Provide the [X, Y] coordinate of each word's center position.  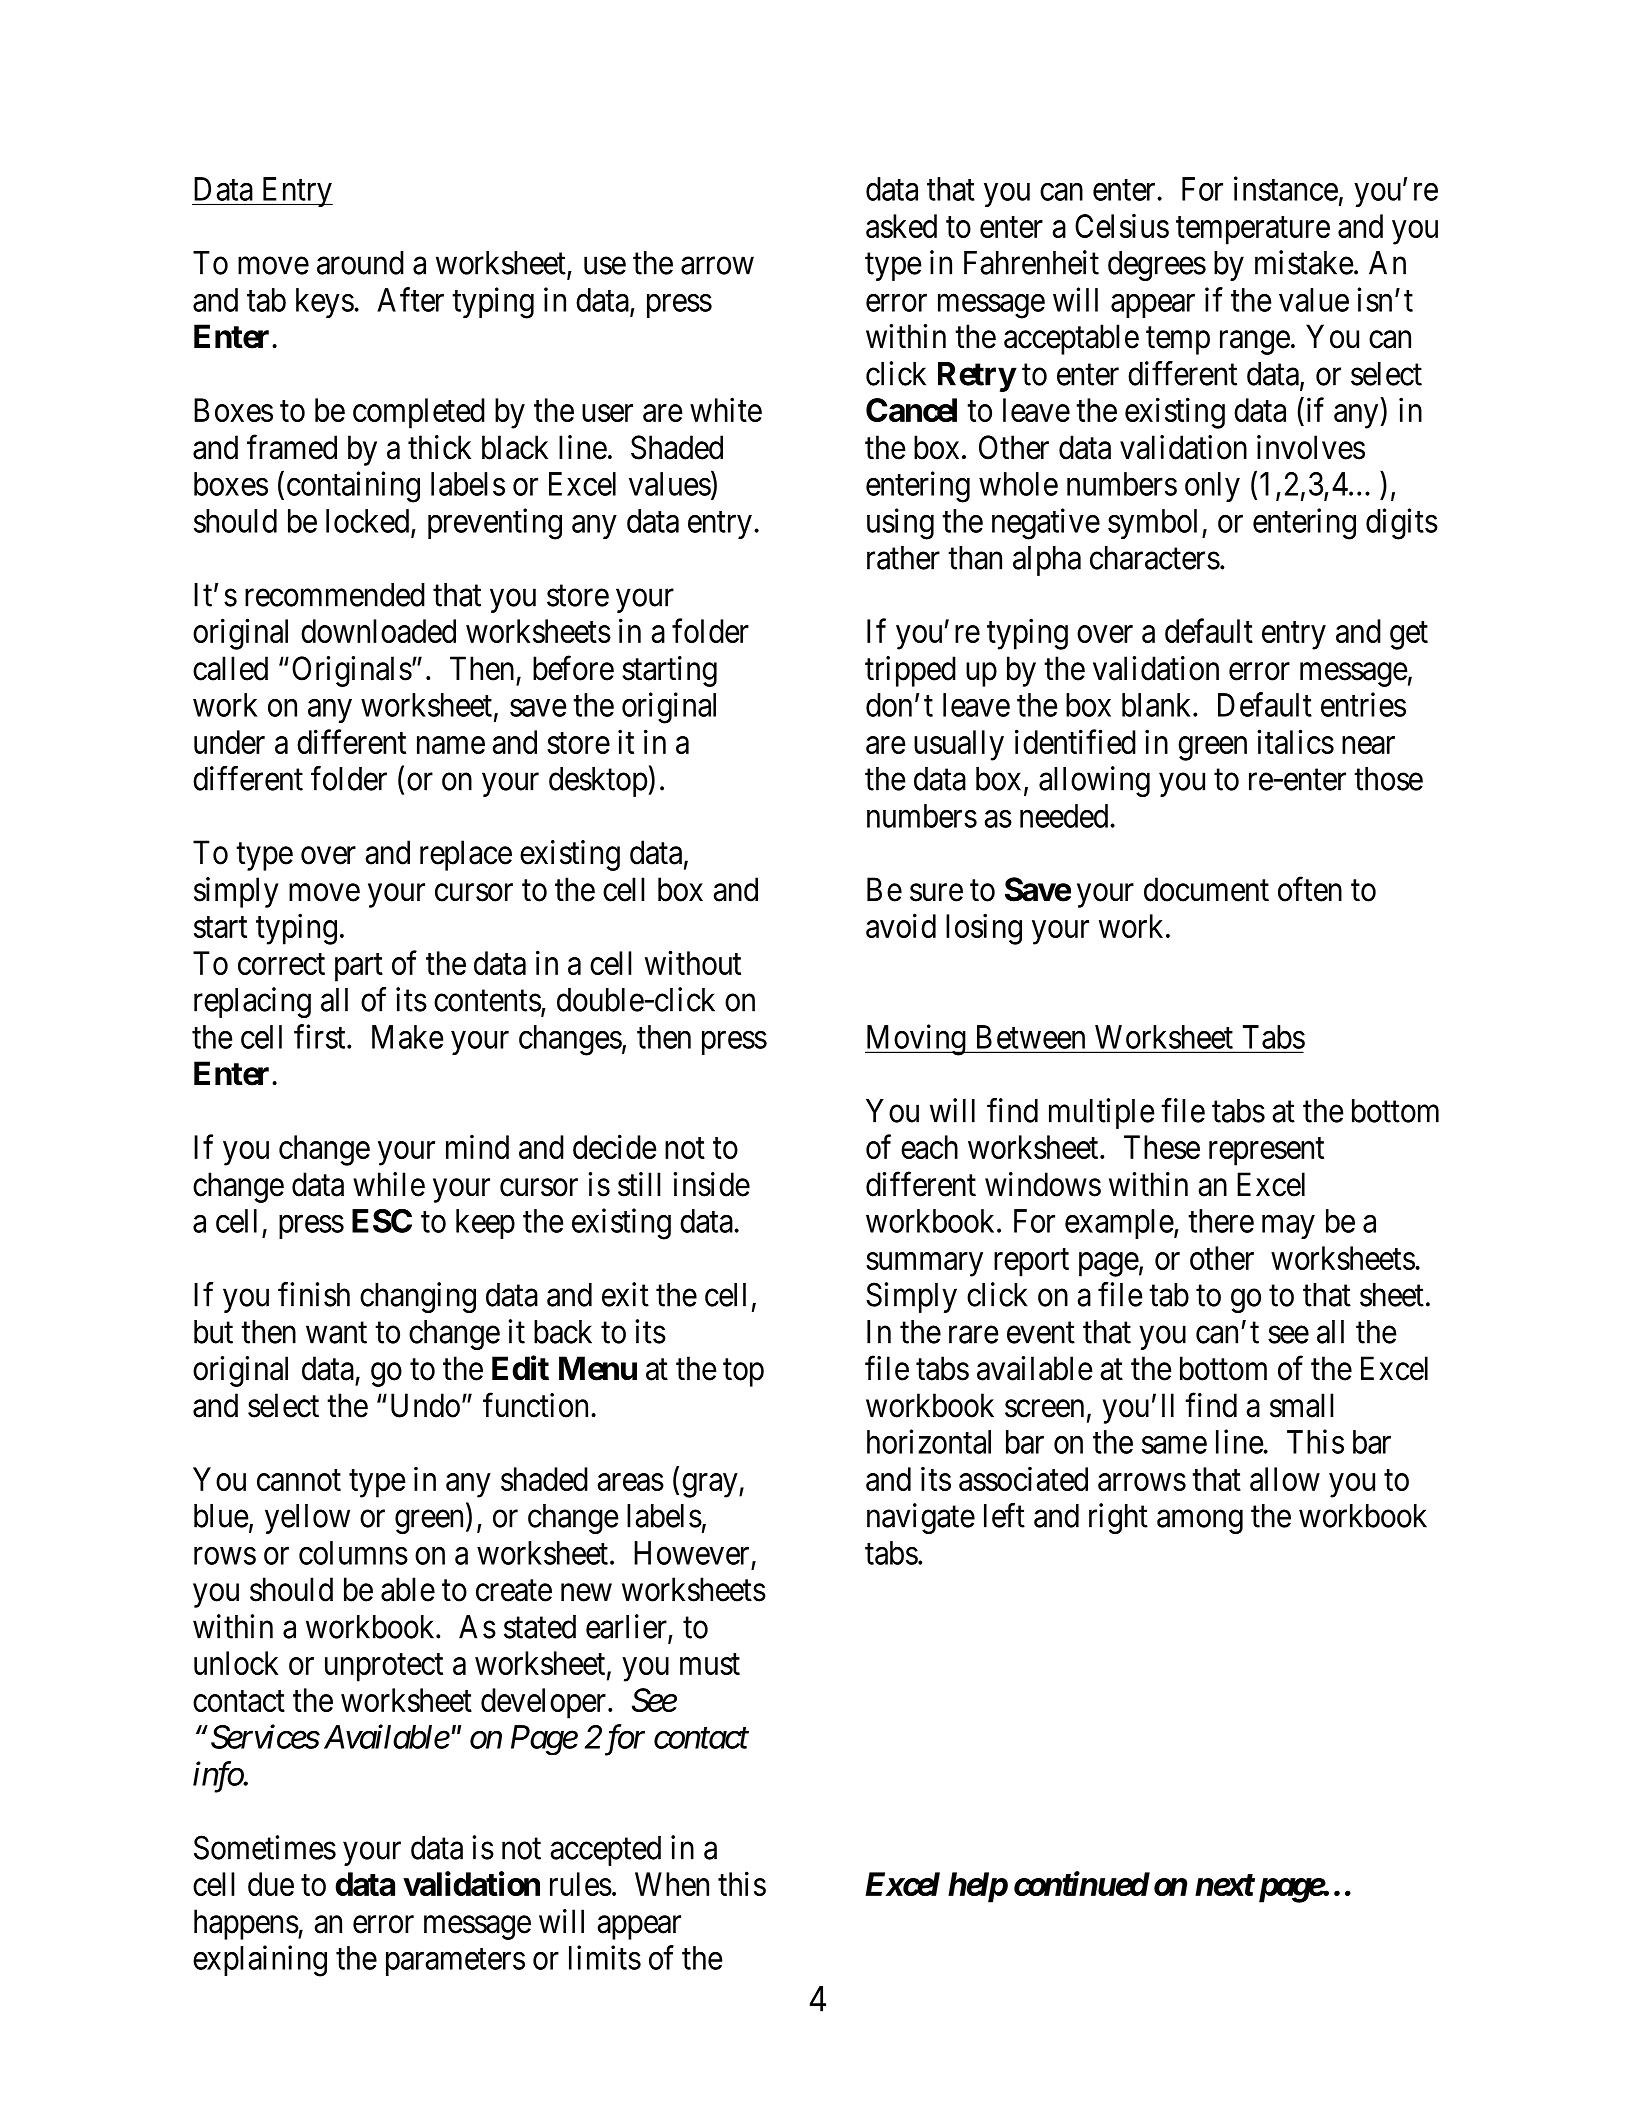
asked [901, 226]
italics [1295, 741]
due [271, 1884]
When [672, 1884]
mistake [1304, 262]
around [360, 263]
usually [959, 745]
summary [924, 1264]
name [451, 745]
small [1302, 1405]
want [336, 1333]
